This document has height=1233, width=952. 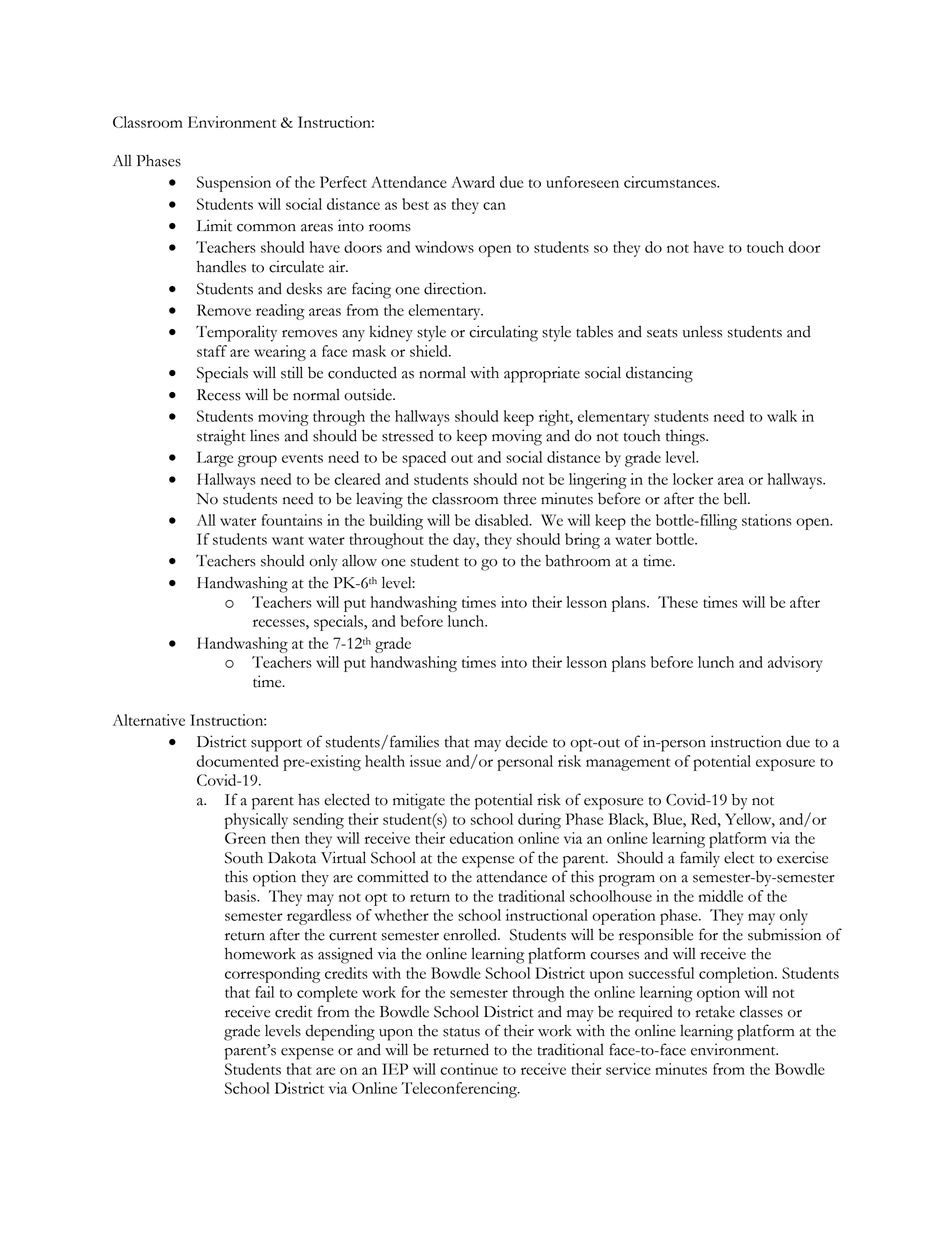 What do you see at coordinates (578, 561) in the document?
I see `bathroom` at bounding box center [578, 561].
